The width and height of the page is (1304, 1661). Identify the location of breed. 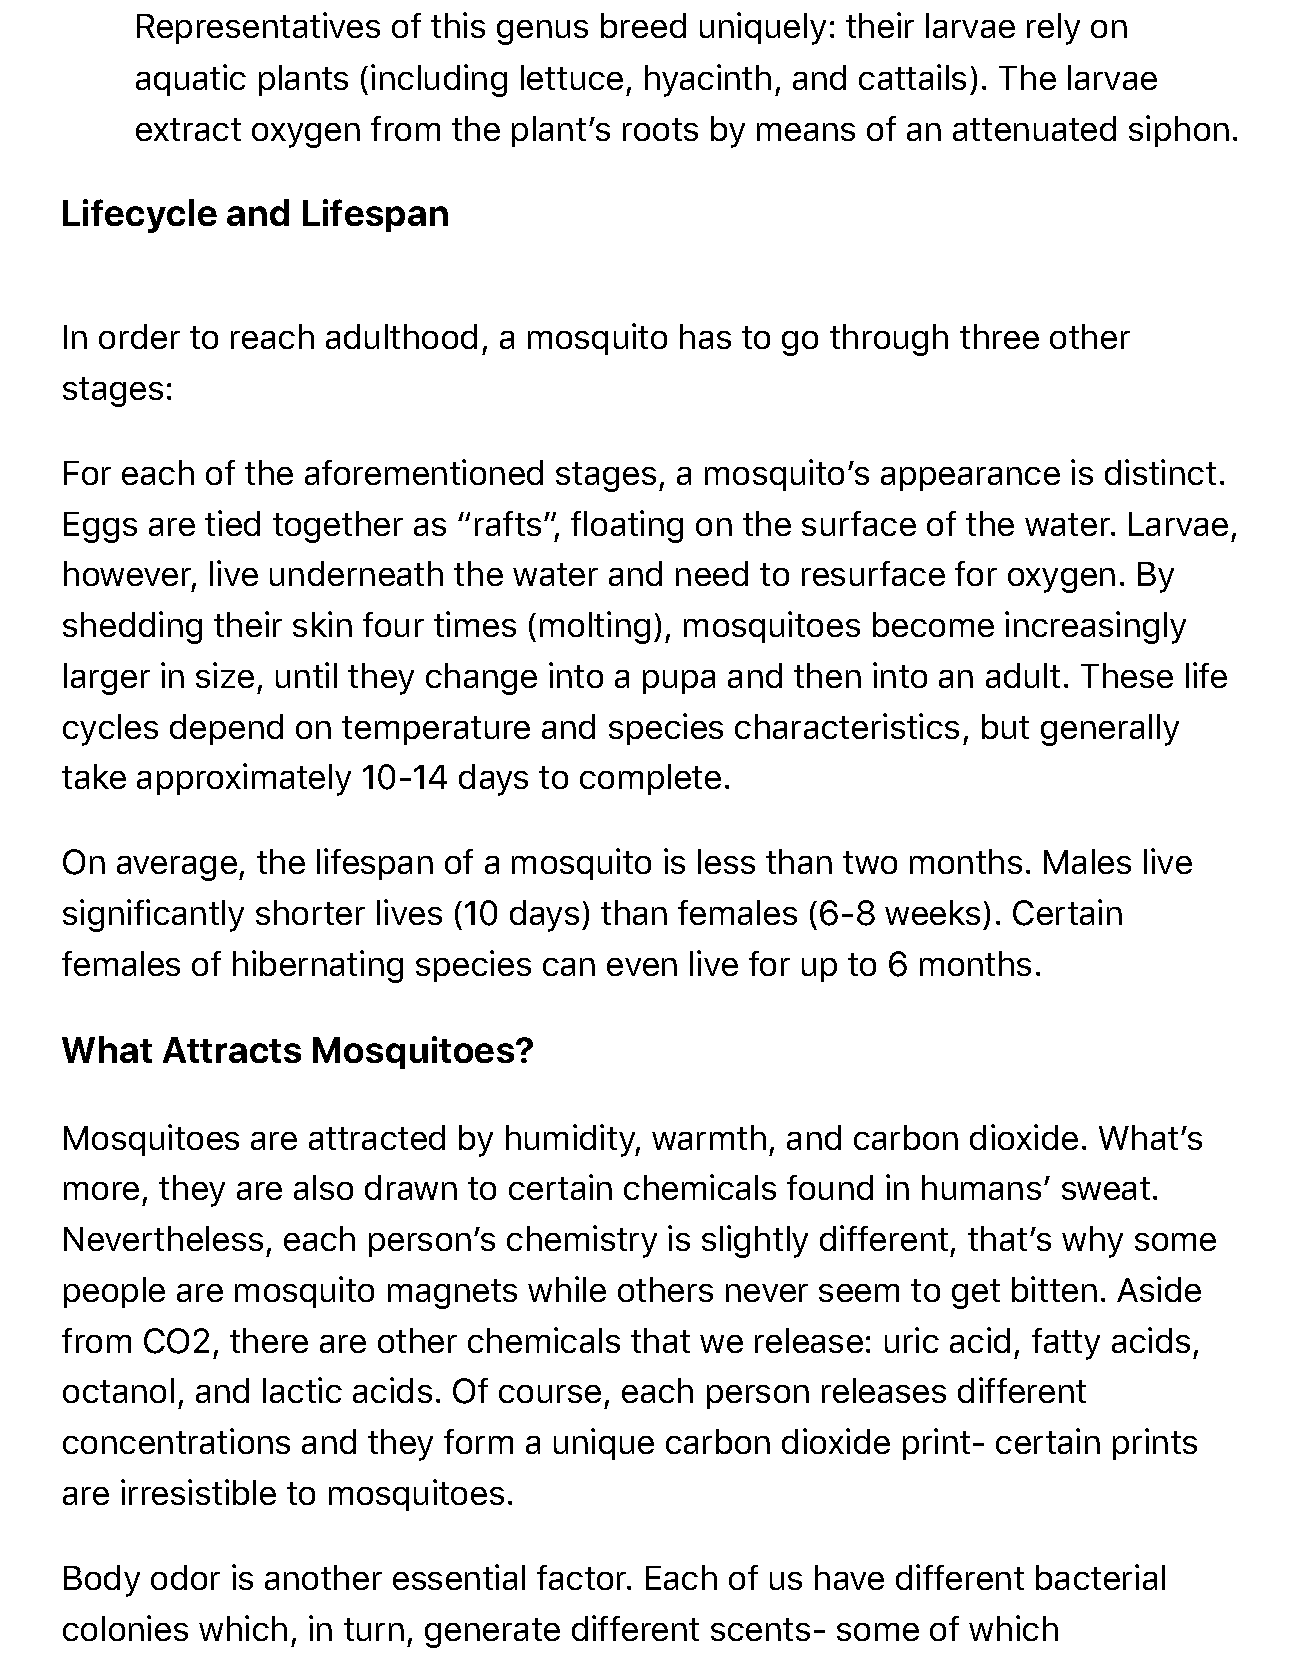
(643, 25).
